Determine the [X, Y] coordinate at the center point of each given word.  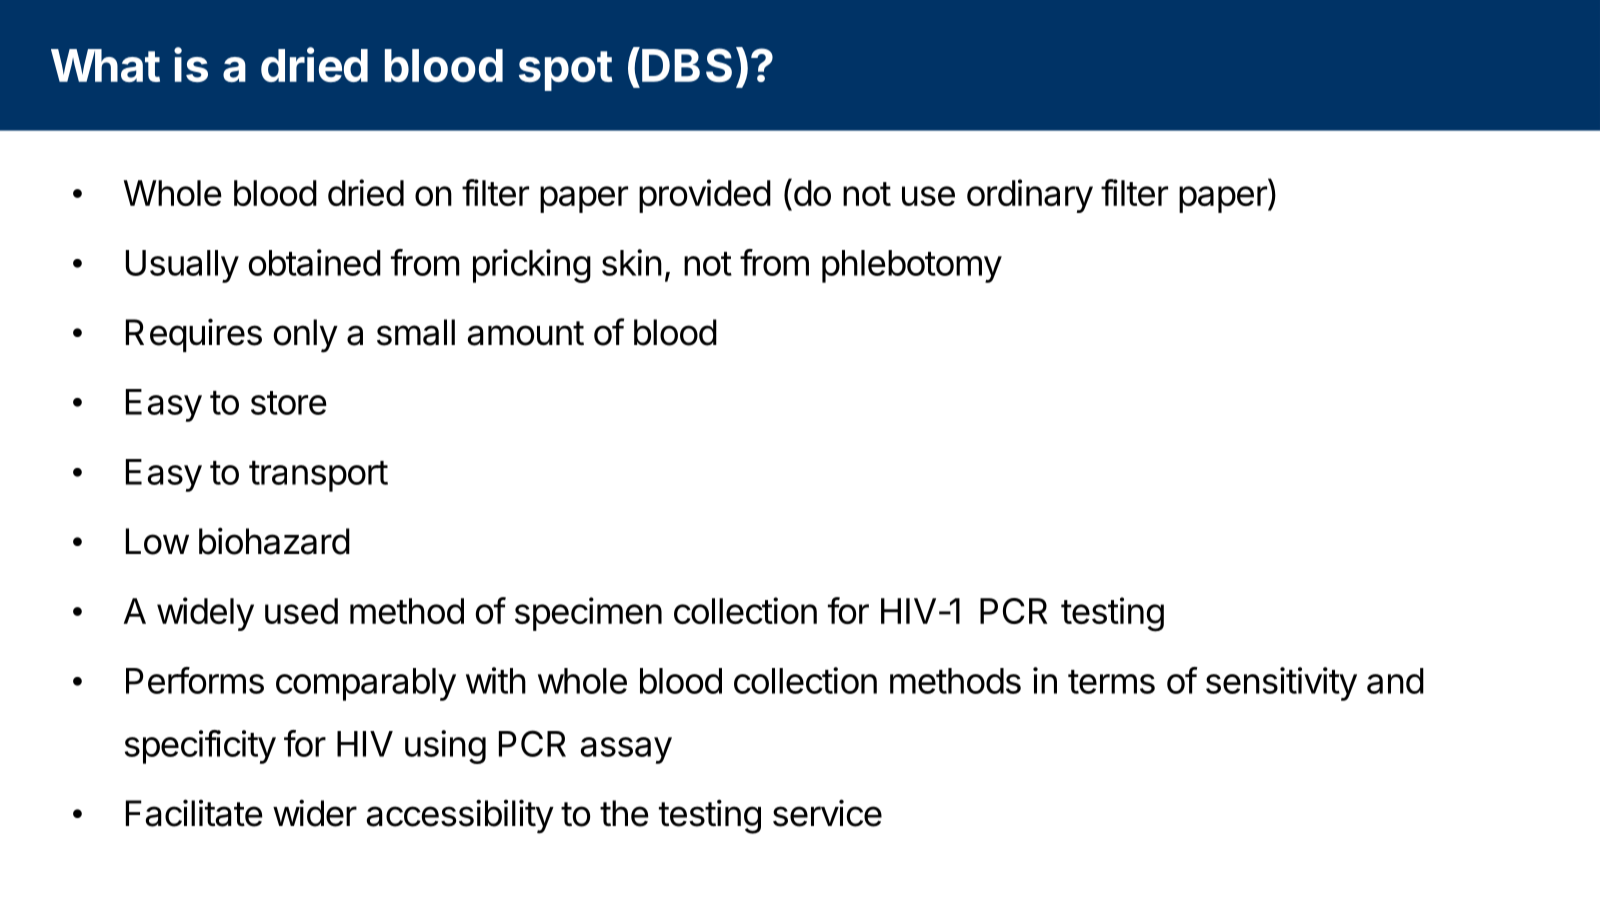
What [105, 65]
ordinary [1030, 196]
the [624, 813]
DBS [687, 65]
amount [525, 333]
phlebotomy [912, 266]
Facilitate [194, 813]
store [289, 403]
